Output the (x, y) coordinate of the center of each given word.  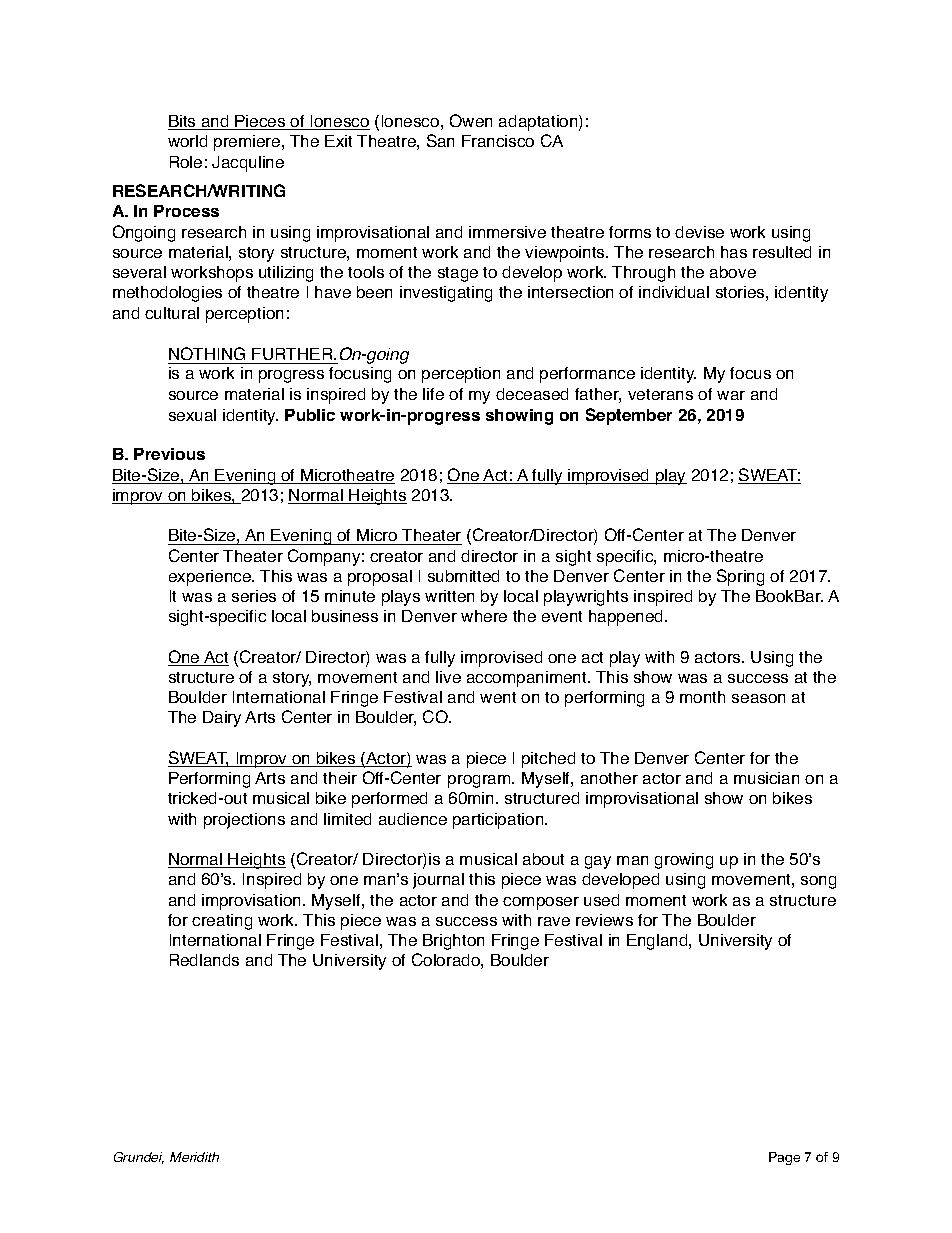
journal (438, 881)
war (731, 395)
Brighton (453, 942)
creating (222, 922)
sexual (192, 415)
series (254, 596)
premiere (248, 143)
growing (684, 861)
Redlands (204, 960)
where (484, 616)
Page (784, 1158)
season (758, 698)
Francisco (498, 141)
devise (699, 232)
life (433, 394)
